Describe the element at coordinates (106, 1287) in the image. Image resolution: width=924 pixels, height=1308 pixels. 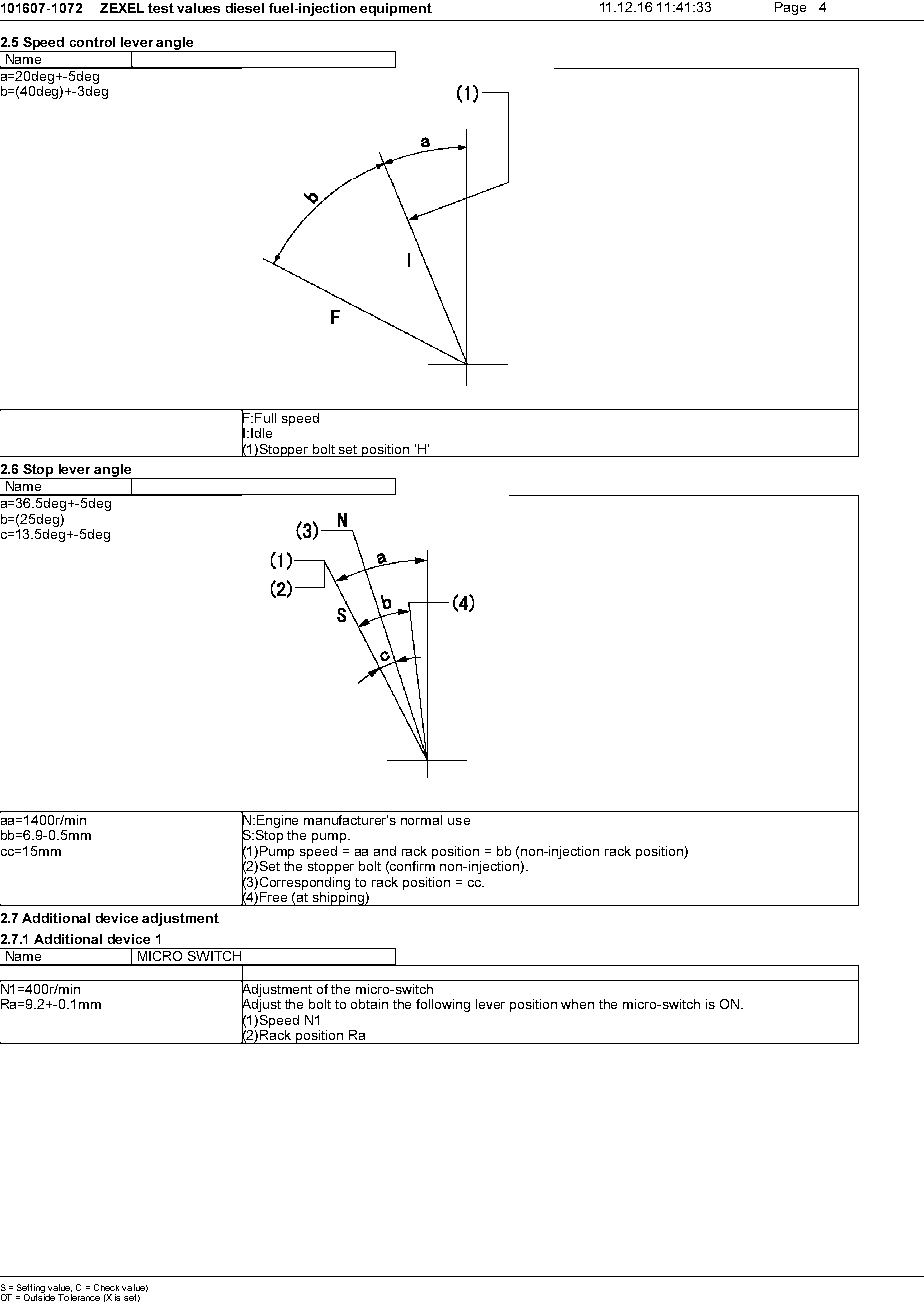
I see `Check` at that location.
